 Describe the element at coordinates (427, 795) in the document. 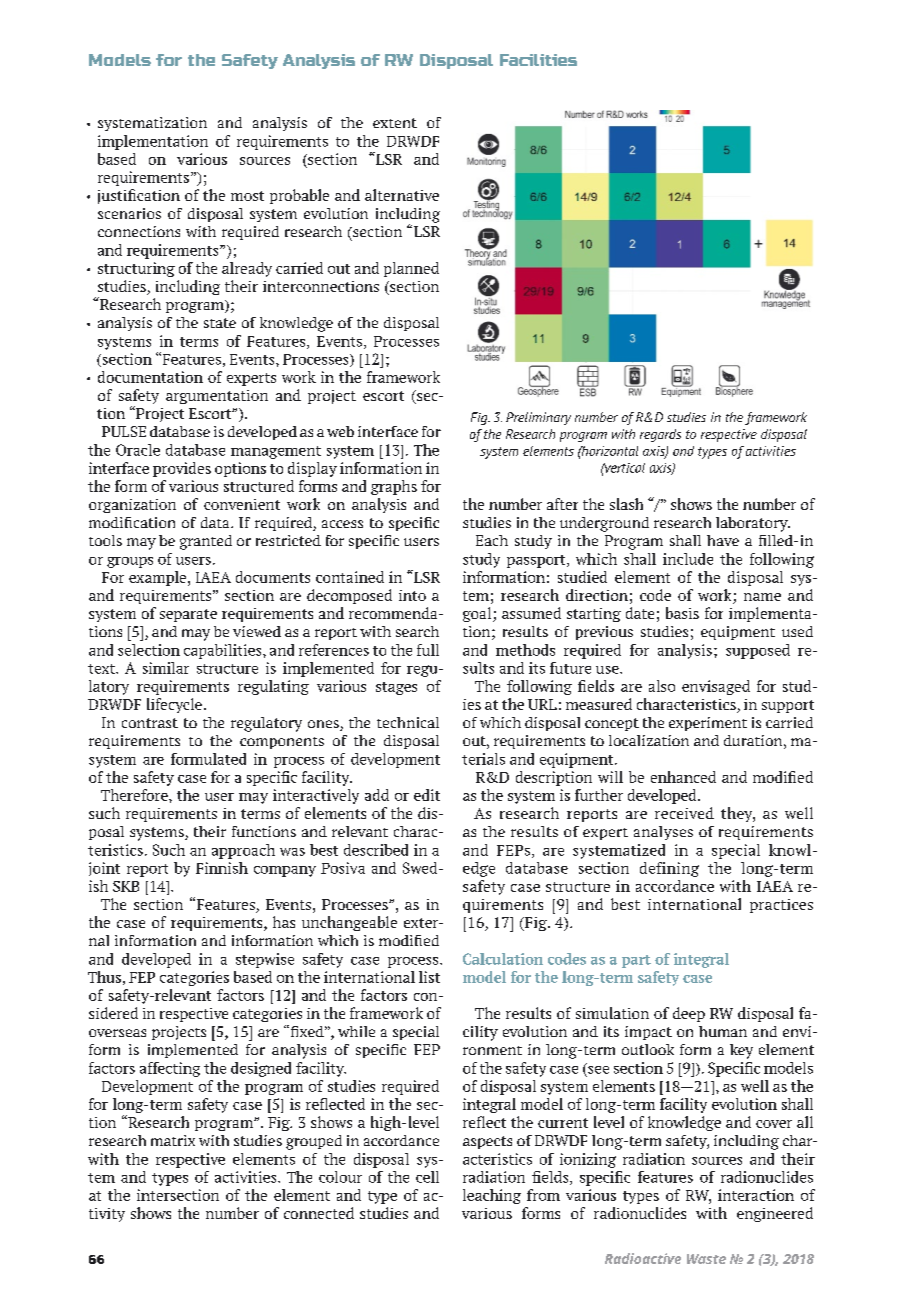

I see `edit` at that location.
